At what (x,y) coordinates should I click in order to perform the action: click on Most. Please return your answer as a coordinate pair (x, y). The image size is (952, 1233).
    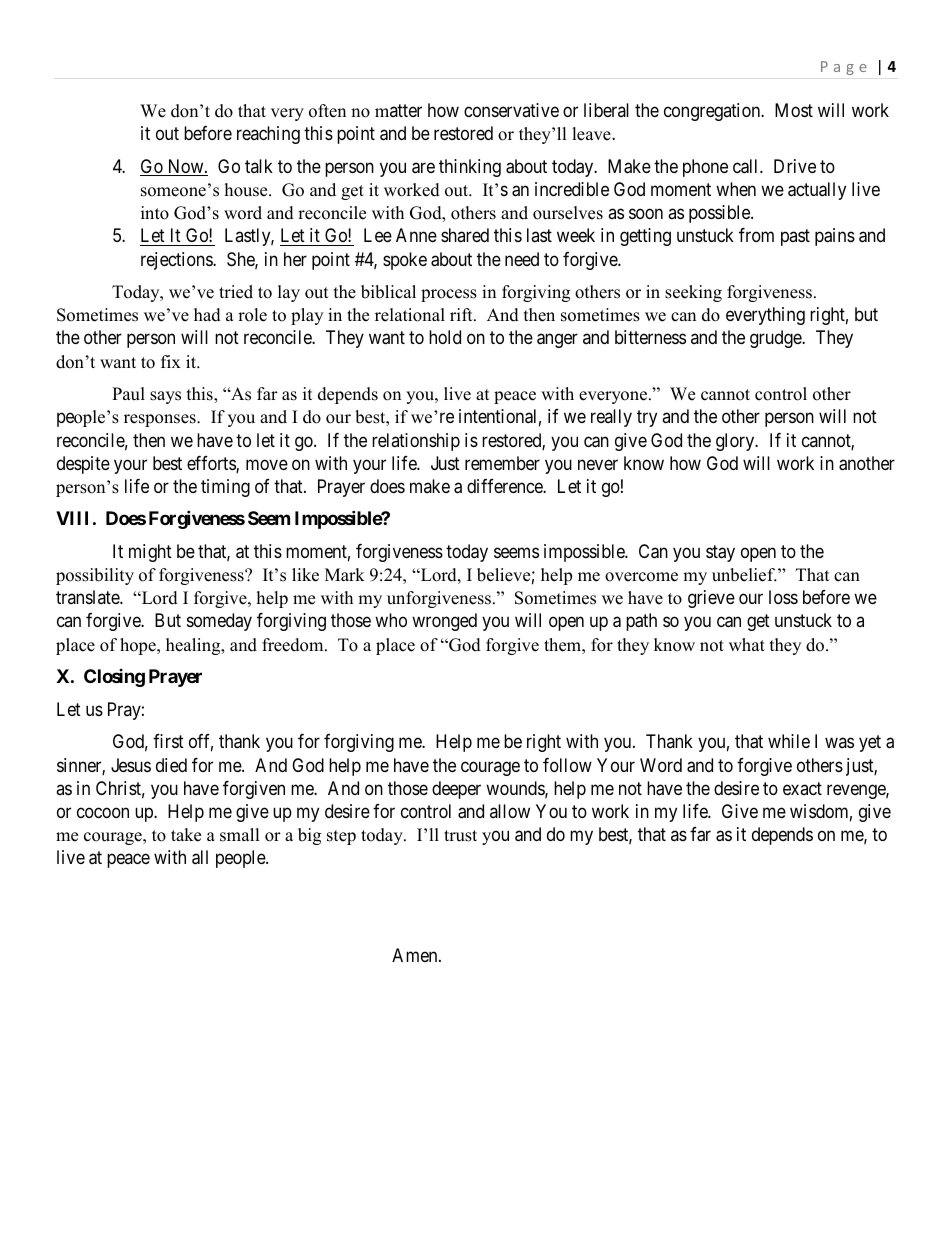
    Looking at the image, I should click on (794, 110).
